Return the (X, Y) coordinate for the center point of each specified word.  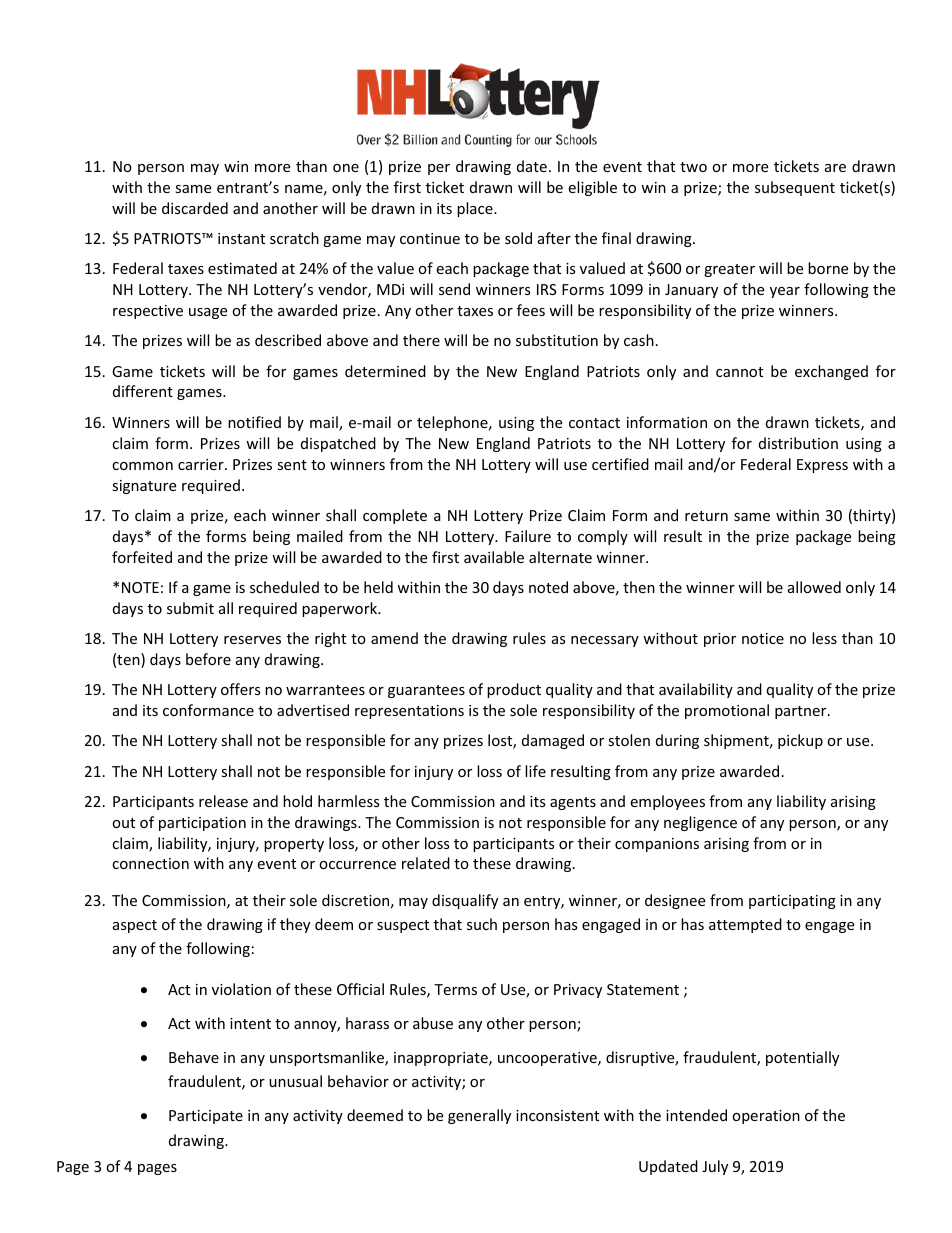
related (426, 863)
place (476, 209)
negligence (700, 823)
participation (202, 824)
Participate (206, 1117)
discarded (195, 208)
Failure (528, 536)
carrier (202, 464)
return (706, 516)
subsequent (795, 188)
